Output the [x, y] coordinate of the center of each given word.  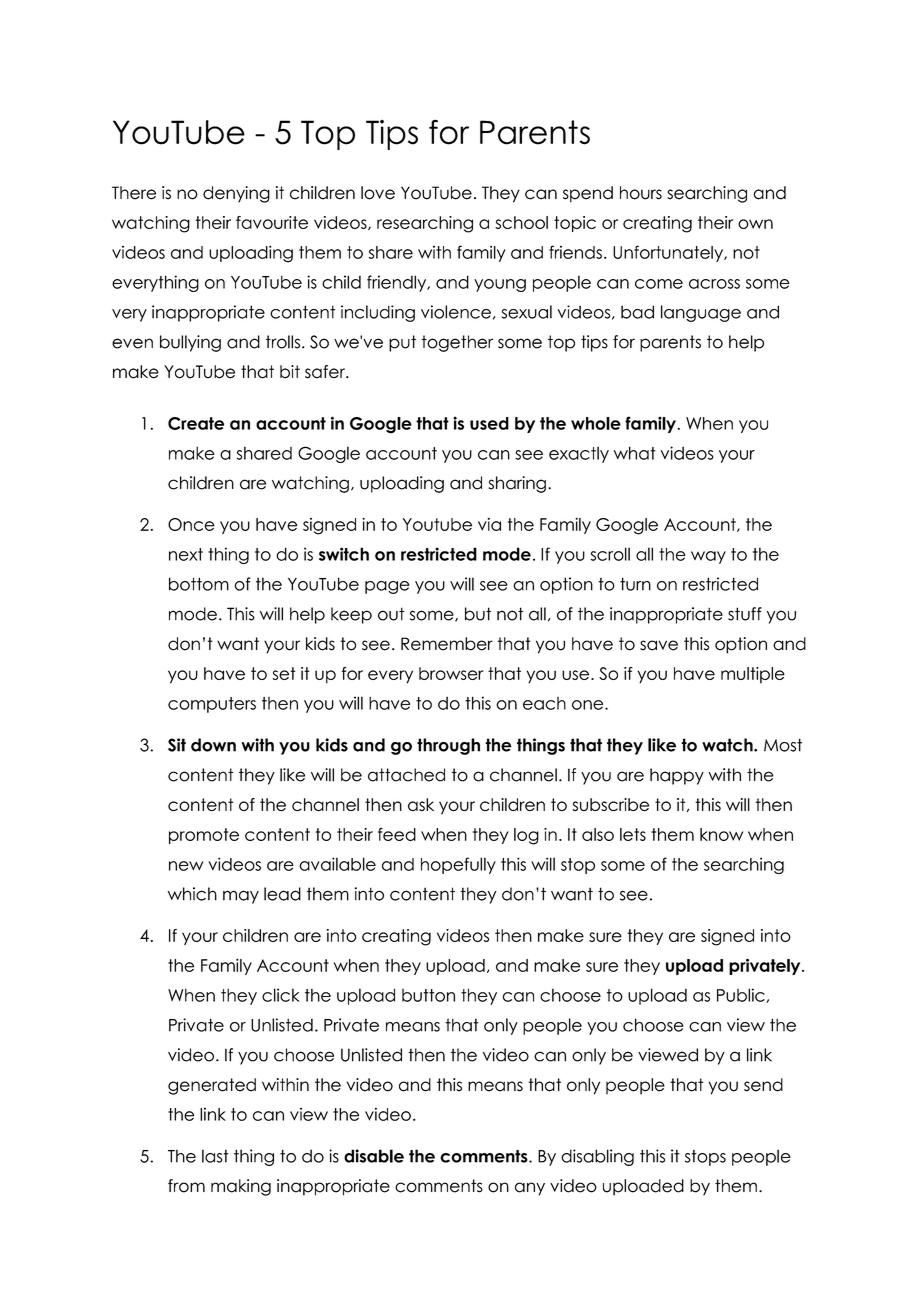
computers [212, 705]
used [489, 423]
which [192, 894]
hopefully [458, 865]
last [215, 1156]
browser [451, 673]
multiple [753, 675]
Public [742, 995]
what [635, 453]
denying [236, 194]
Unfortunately [669, 253]
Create [196, 423]
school [521, 222]
